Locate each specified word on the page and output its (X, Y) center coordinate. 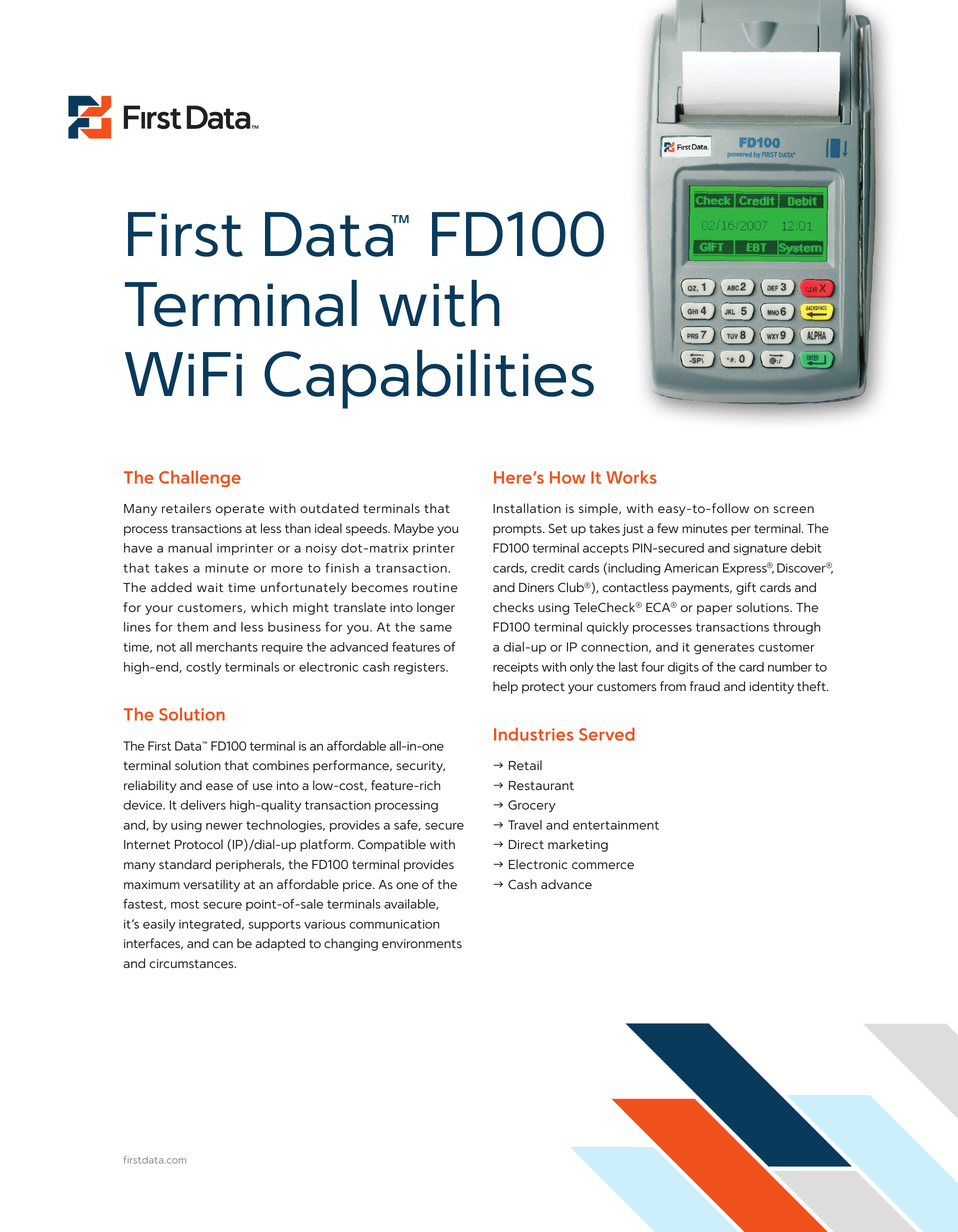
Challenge (200, 478)
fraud (705, 686)
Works (631, 477)
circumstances (192, 964)
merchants (227, 647)
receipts (515, 668)
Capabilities (429, 379)
